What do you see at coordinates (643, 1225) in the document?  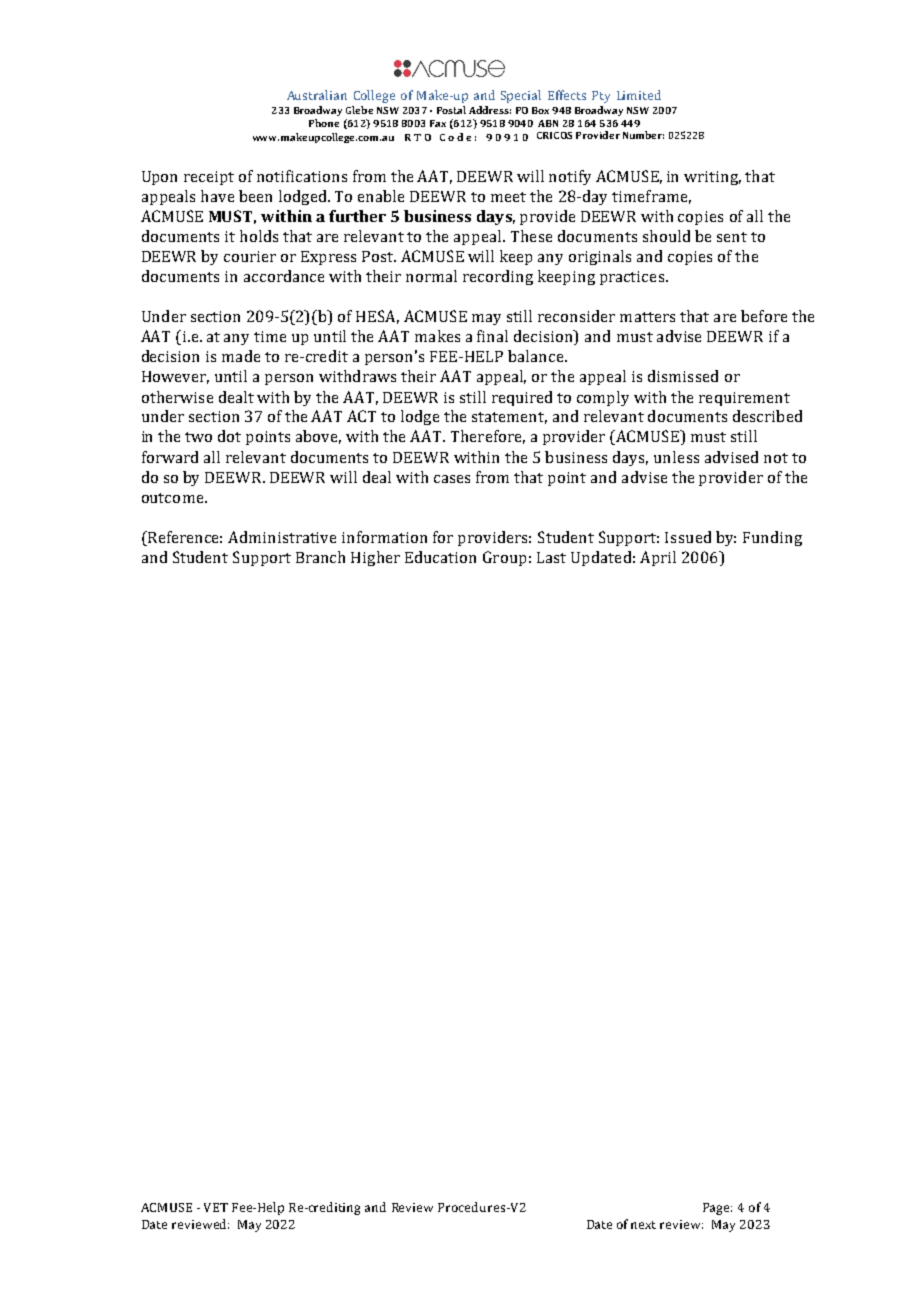 I see `next` at bounding box center [643, 1225].
